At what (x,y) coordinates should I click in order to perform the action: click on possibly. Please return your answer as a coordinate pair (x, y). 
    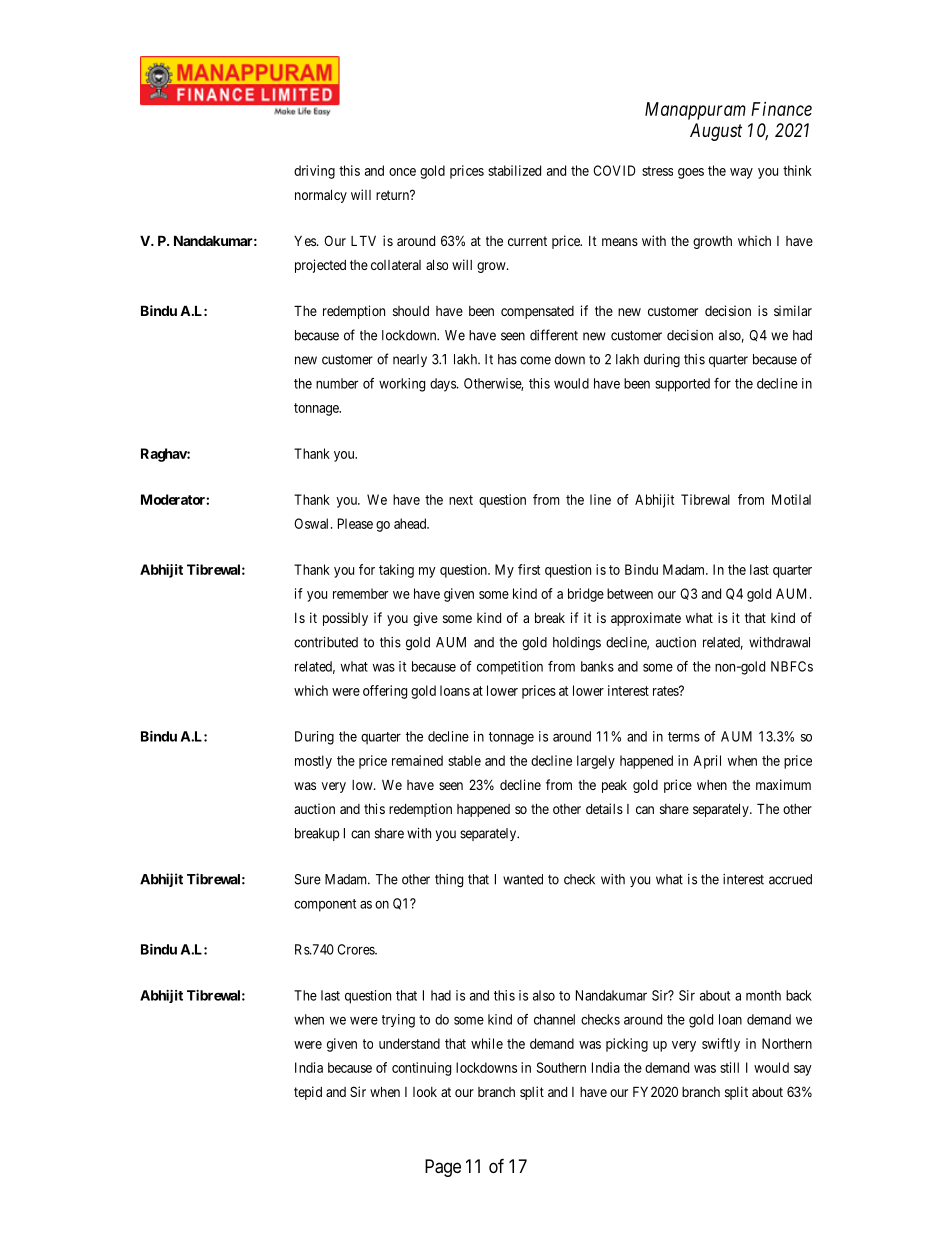
    Looking at the image, I should click on (345, 619).
